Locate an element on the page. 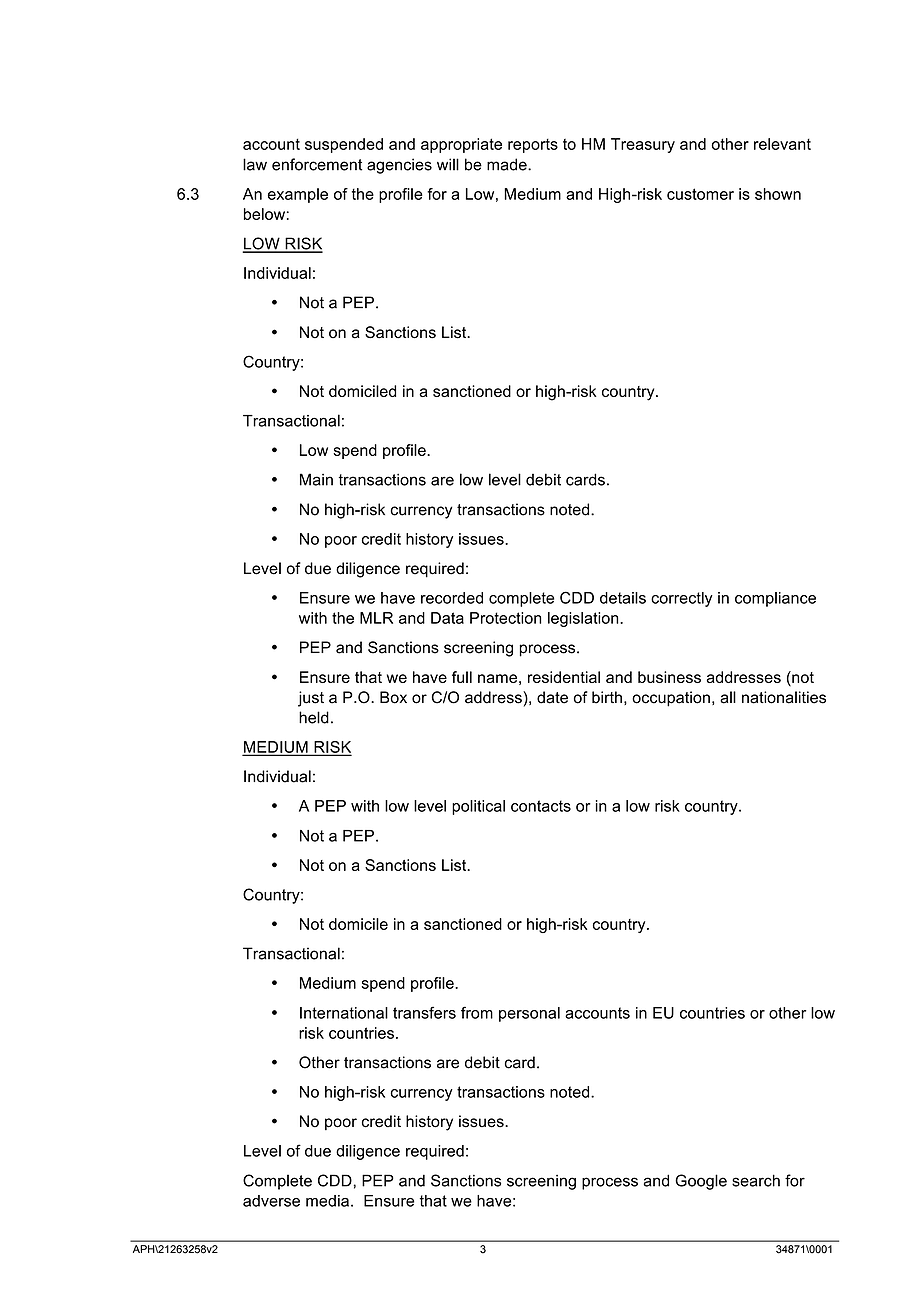  enforcement is located at coordinates (317, 164).
